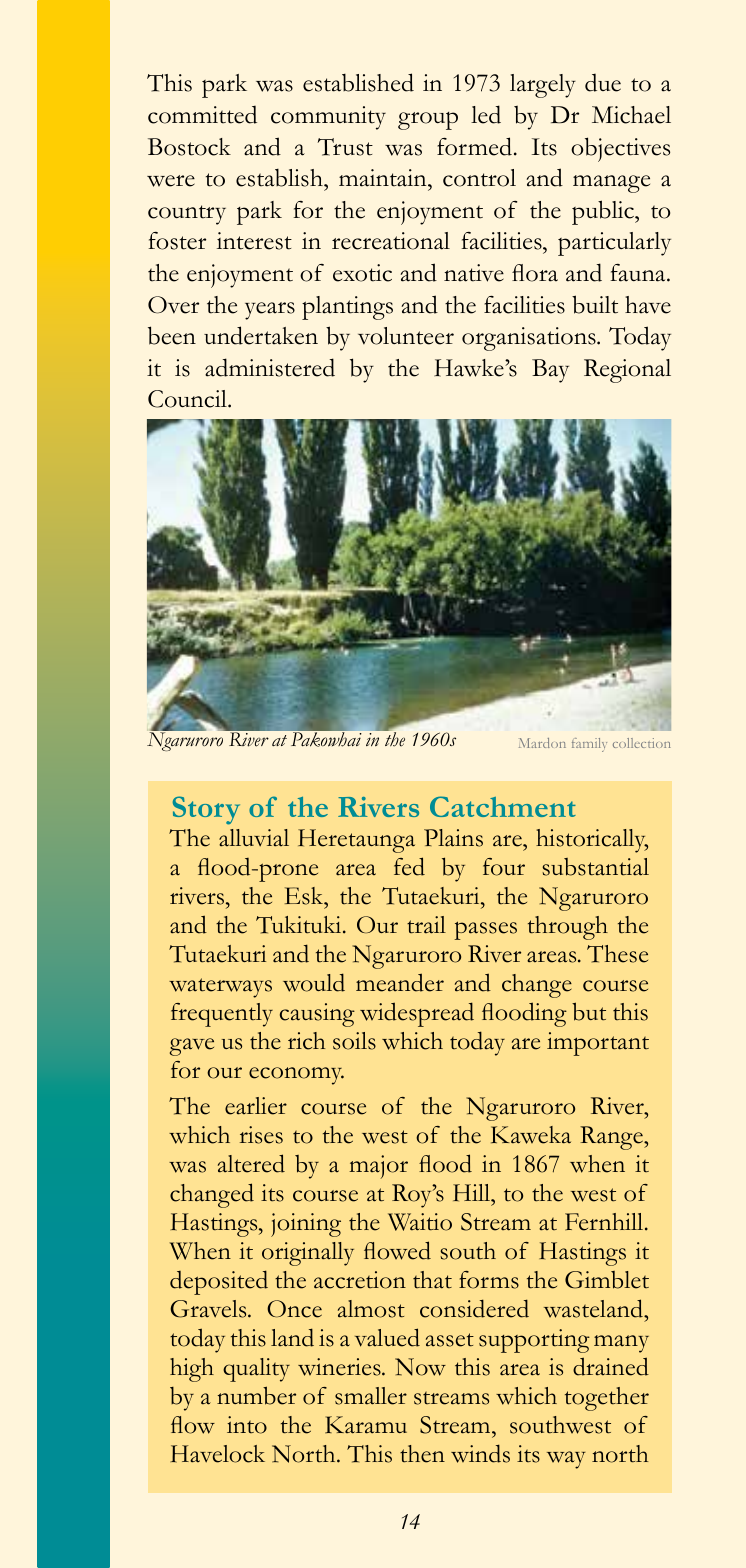 This document has width=746, height=1568. What do you see at coordinates (206, 810) in the document?
I see `Story` at bounding box center [206, 810].
